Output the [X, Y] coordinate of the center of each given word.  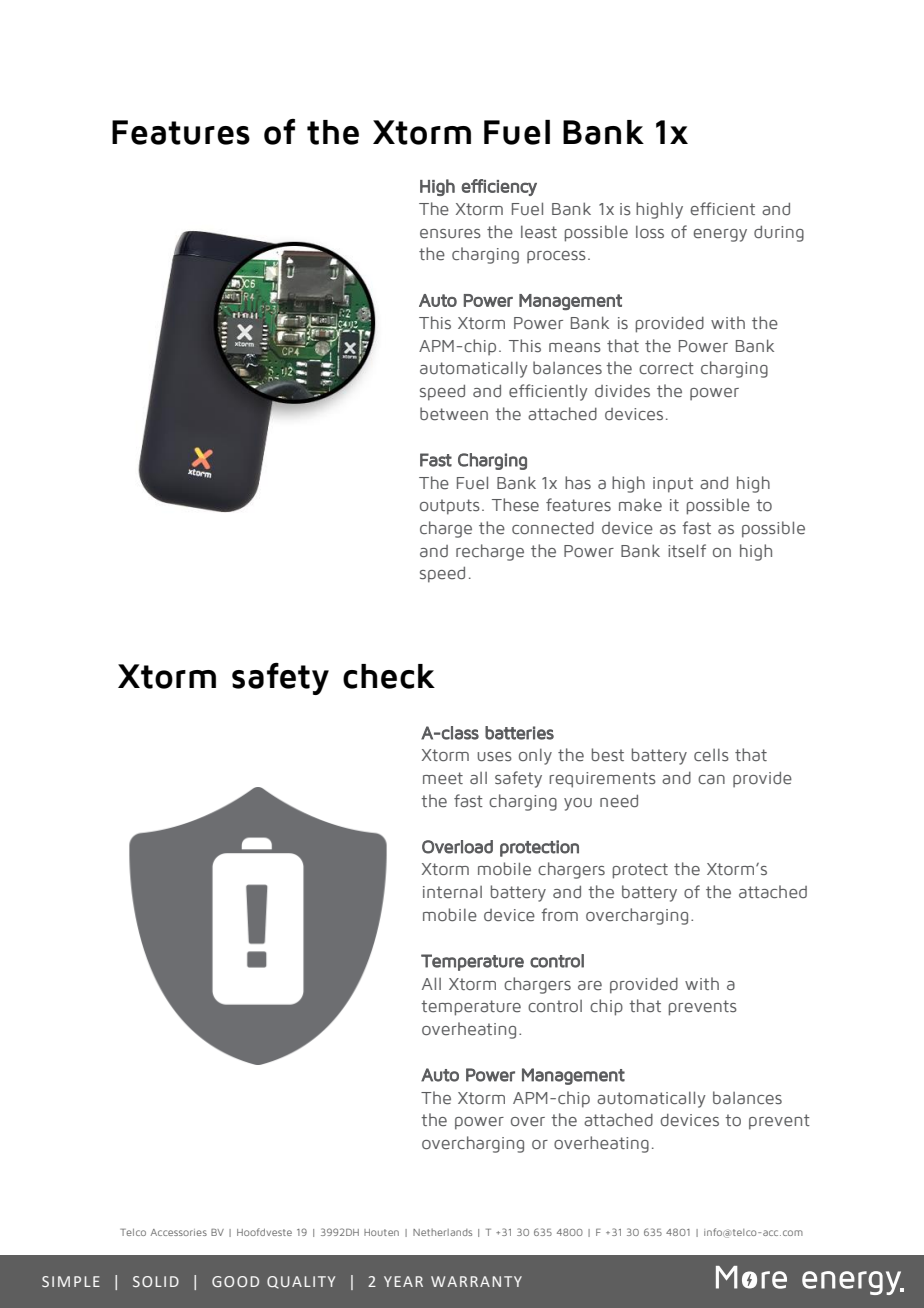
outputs [450, 507]
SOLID [156, 1281]
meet [443, 778]
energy [720, 235]
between [454, 414]
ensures [450, 234]
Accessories [179, 1232]
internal [452, 892]
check [389, 676]
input [673, 485]
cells [711, 755]
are [590, 986]
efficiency [499, 187]
